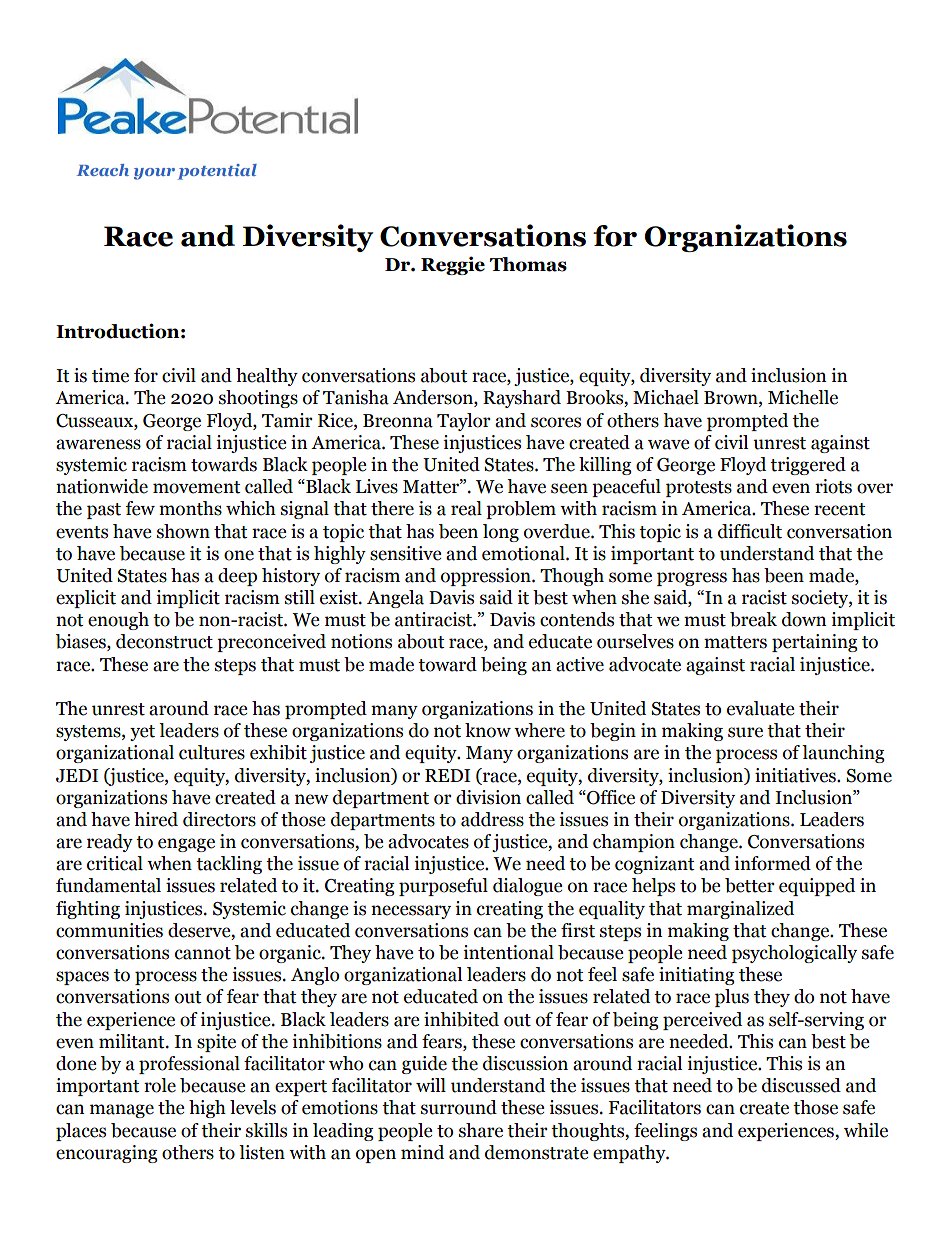  What do you see at coordinates (108, 885) in the screenshot?
I see `fundamental` at bounding box center [108, 885].
